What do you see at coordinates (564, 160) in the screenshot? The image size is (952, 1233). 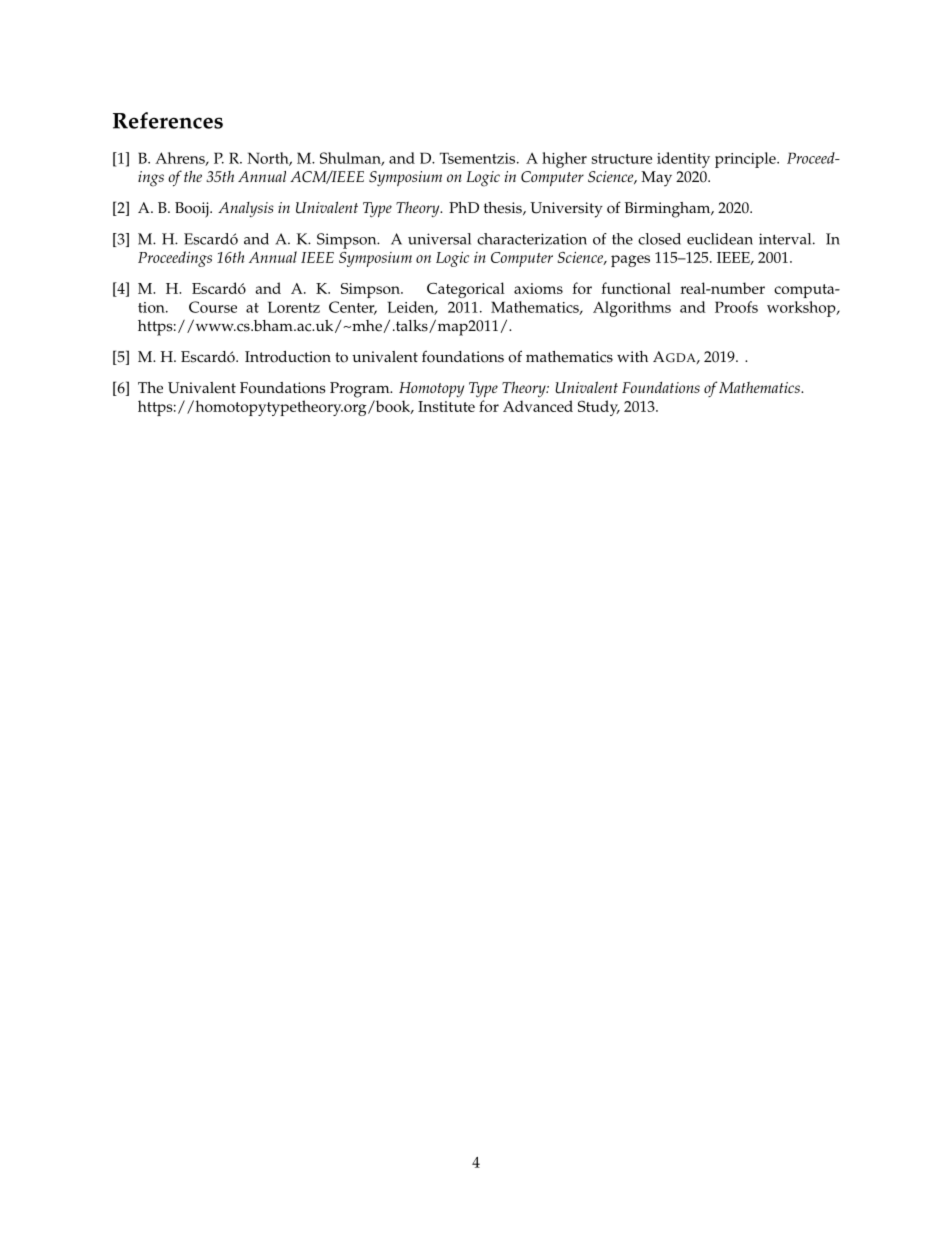 I see `higher` at bounding box center [564, 160].
